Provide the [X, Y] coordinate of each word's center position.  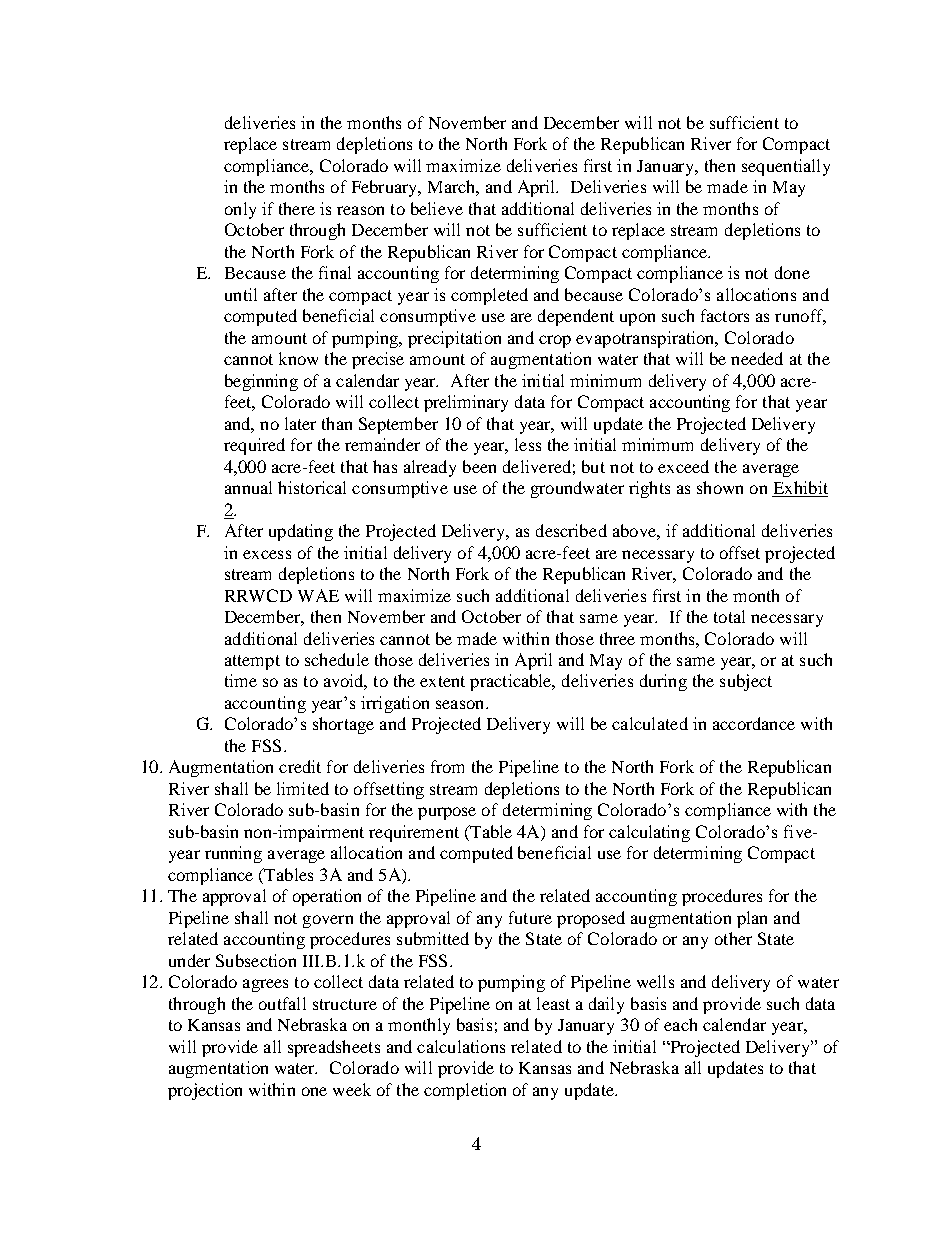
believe [437, 208]
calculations [461, 1046]
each [680, 1024]
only [240, 210]
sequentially [786, 167]
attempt [252, 662]
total [729, 616]
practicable [512, 682]
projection [205, 1091]
